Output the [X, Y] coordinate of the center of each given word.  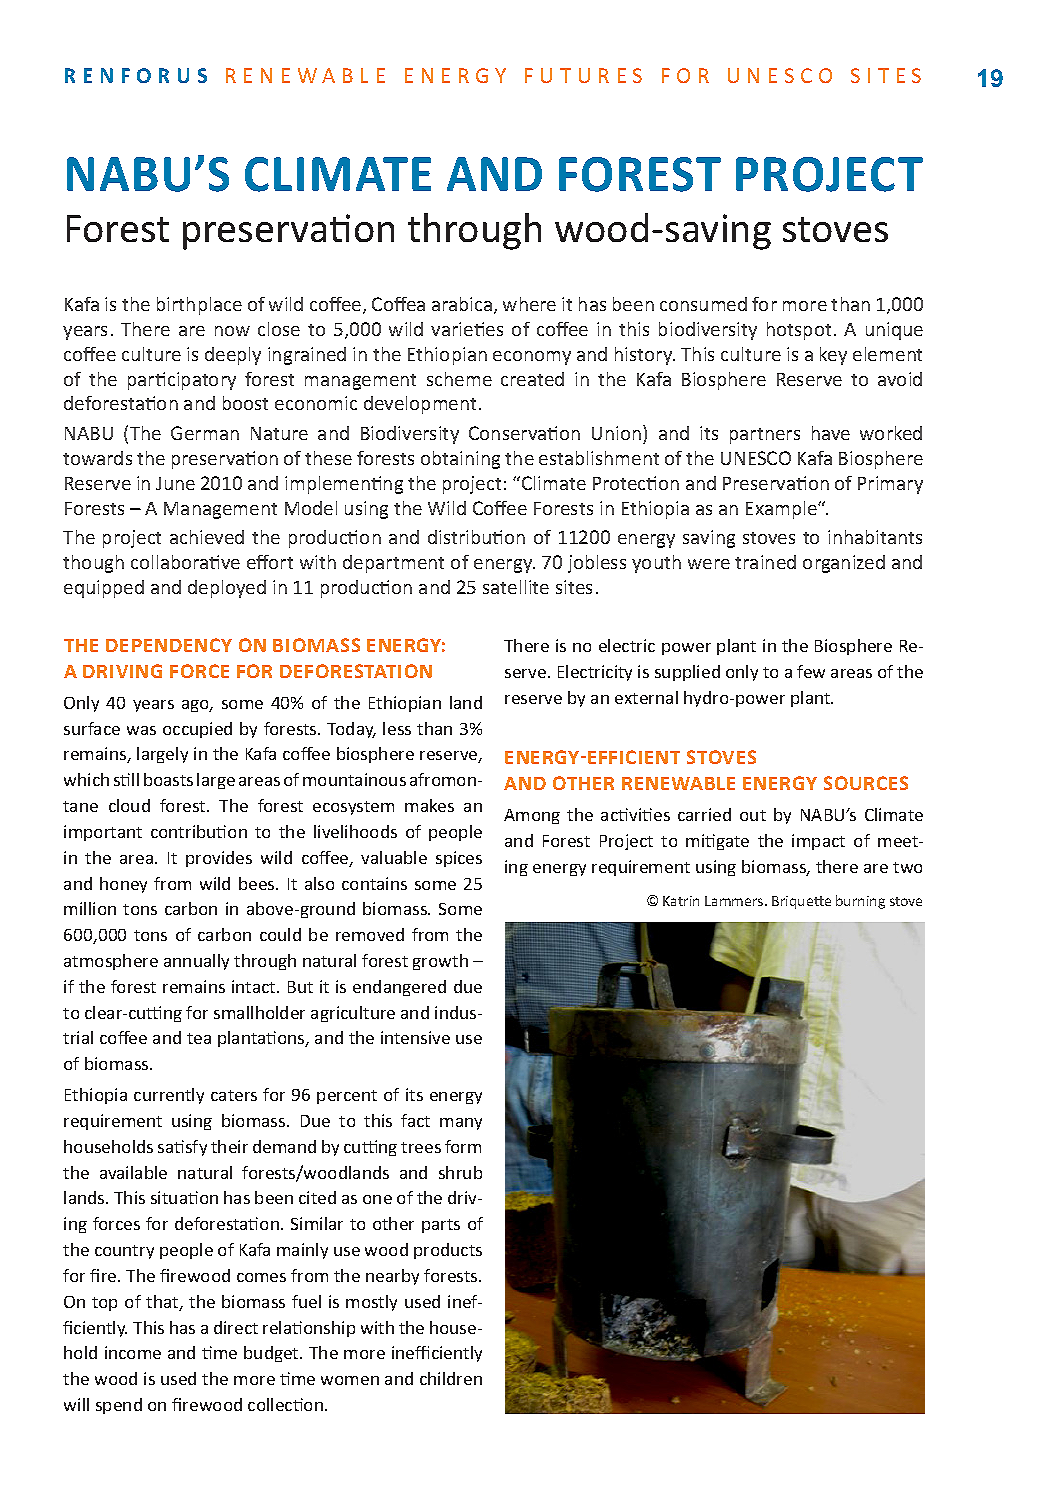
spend [119, 1406]
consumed [703, 304]
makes [429, 805]
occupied [197, 730]
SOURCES [866, 783]
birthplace [199, 306]
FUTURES [583, 75]
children [451, 1378]
